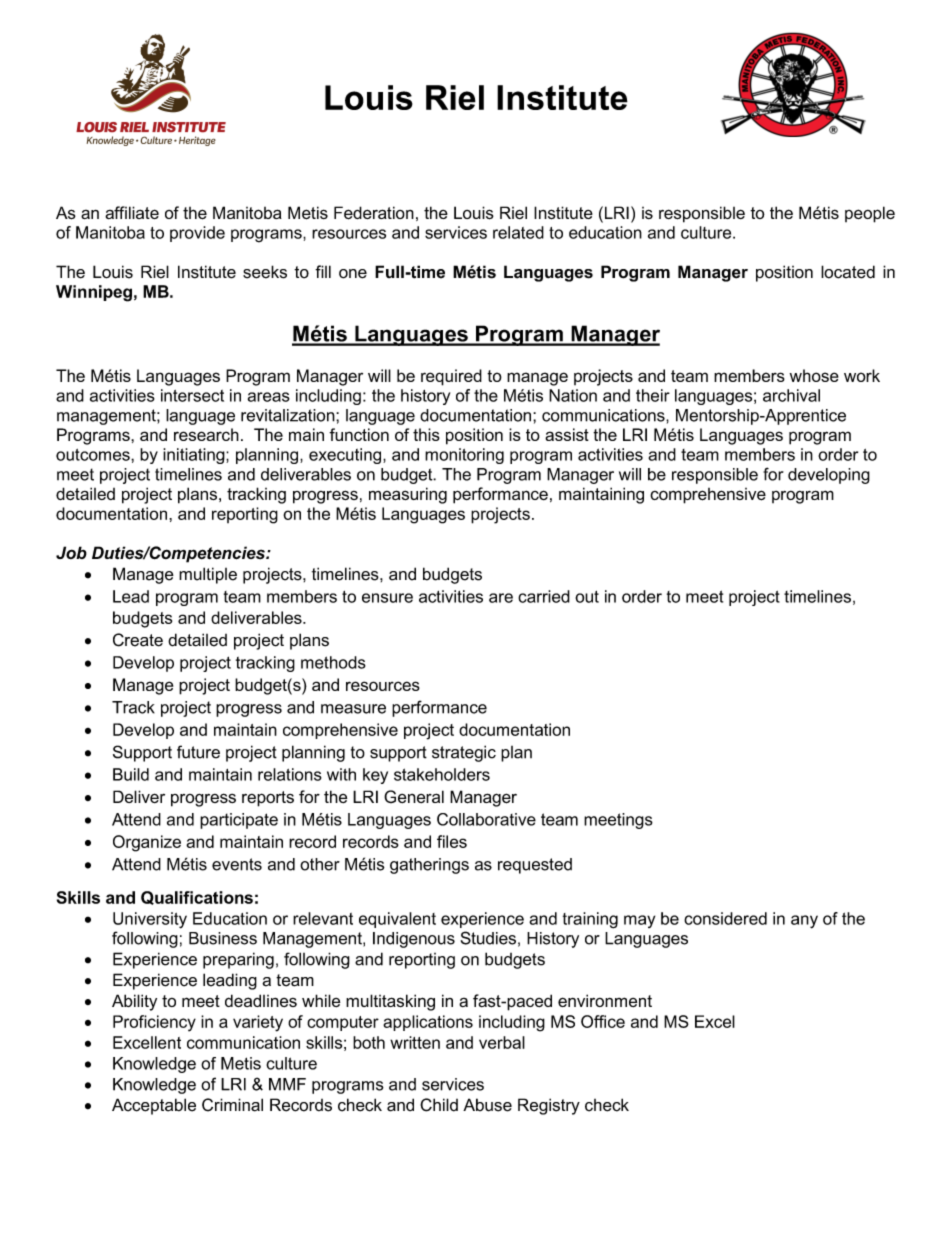  What do you see at coordinates (197, 234) in the document?
I see `provide` at bounding box center [197, 234].
